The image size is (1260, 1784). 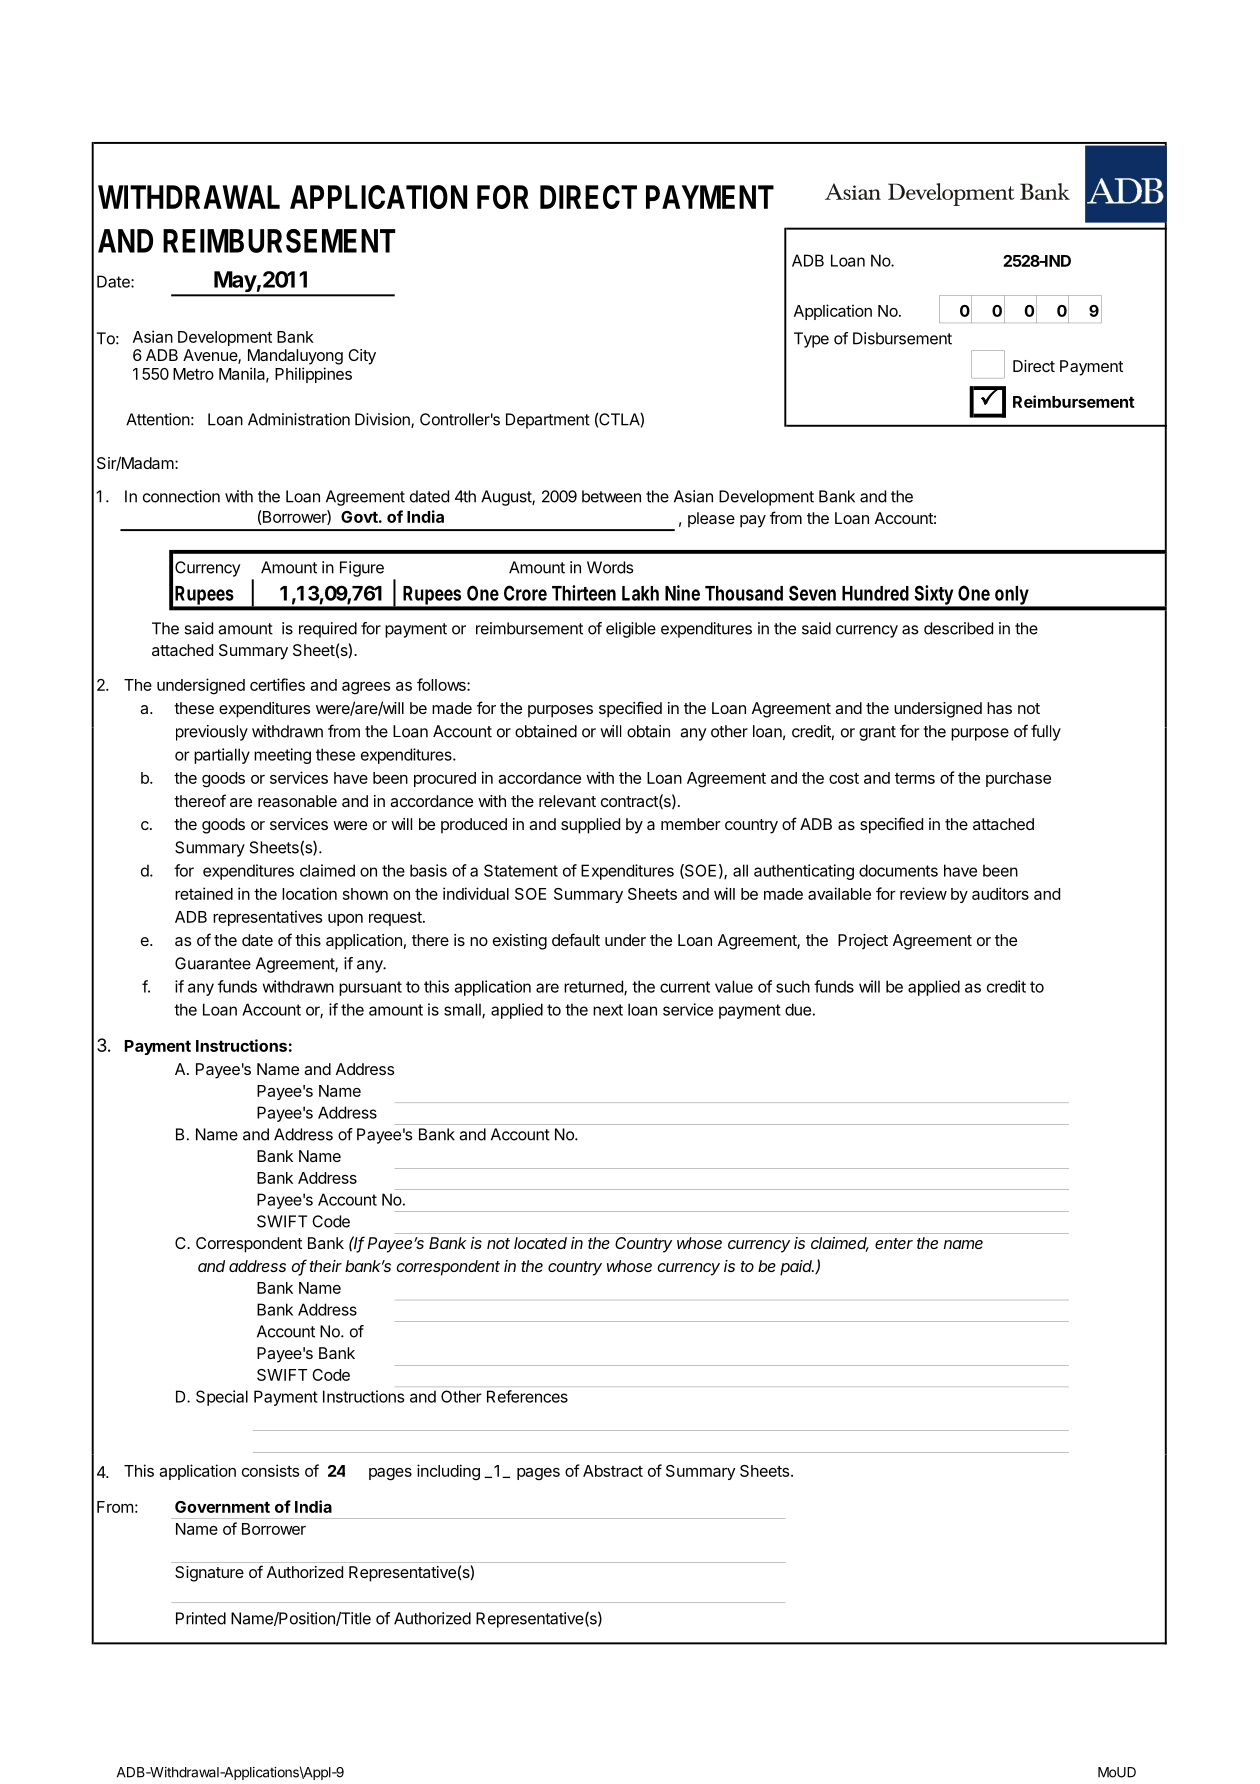 I want to click on Philippines, so click(x=313, y=375).
